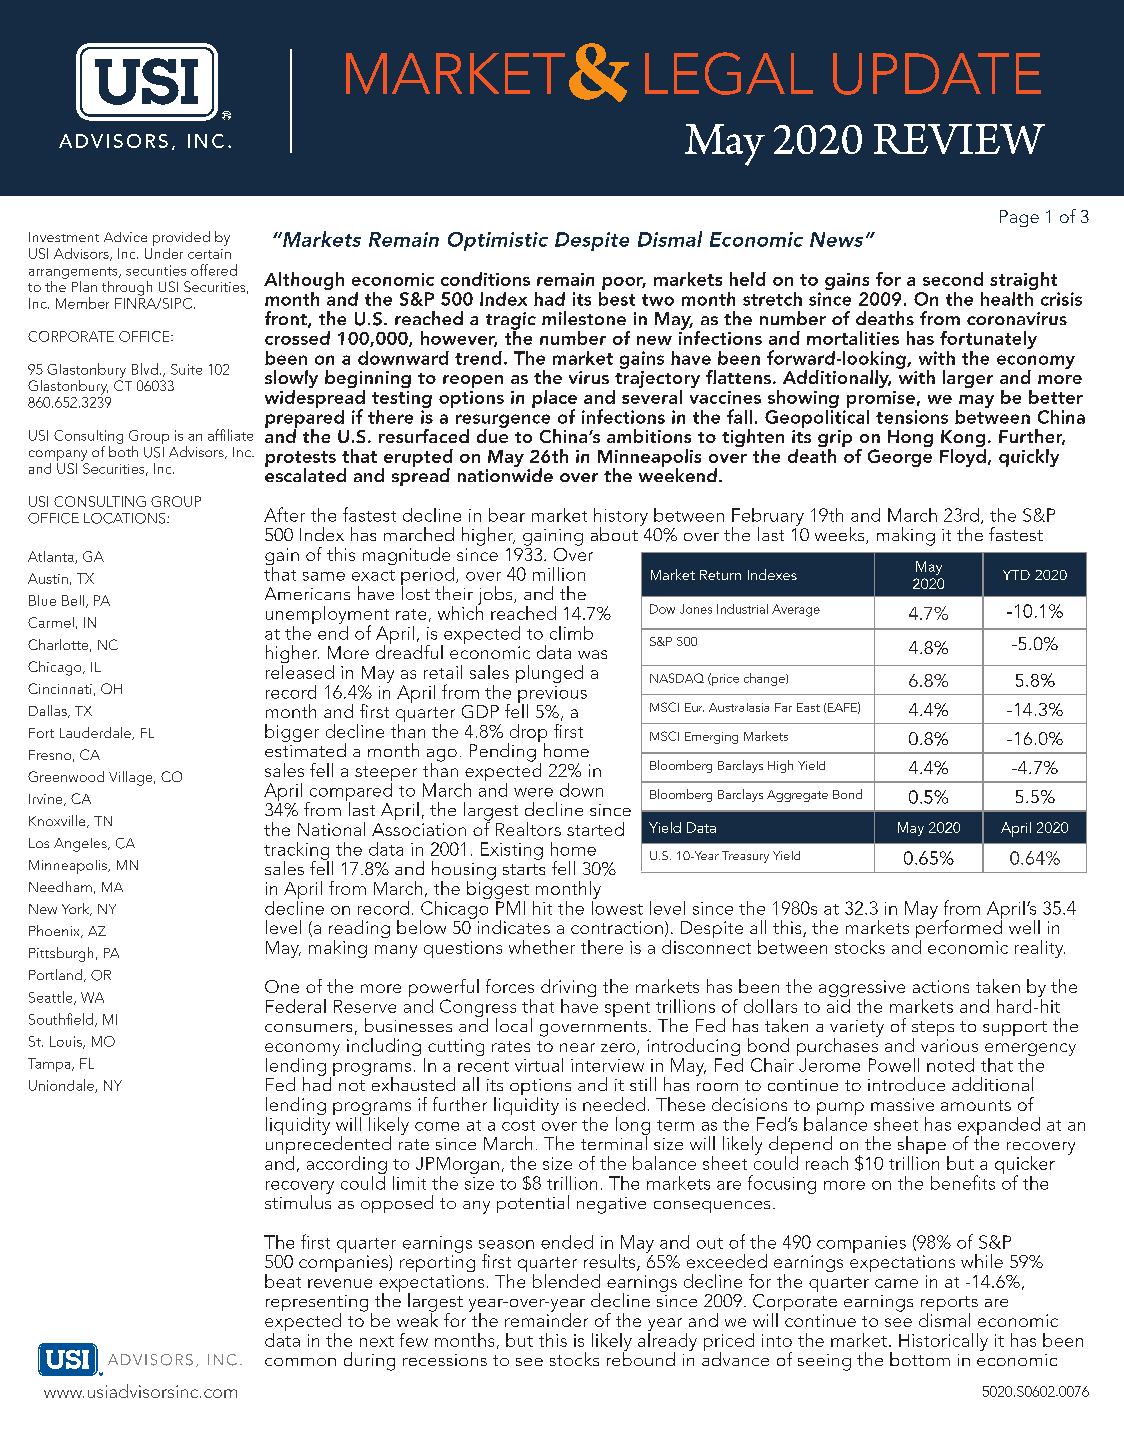 The image size is (1124, 1454). What do you see at coordinates (181, 238) in the image?
I see `provided` at bounding box center [181, 238].
